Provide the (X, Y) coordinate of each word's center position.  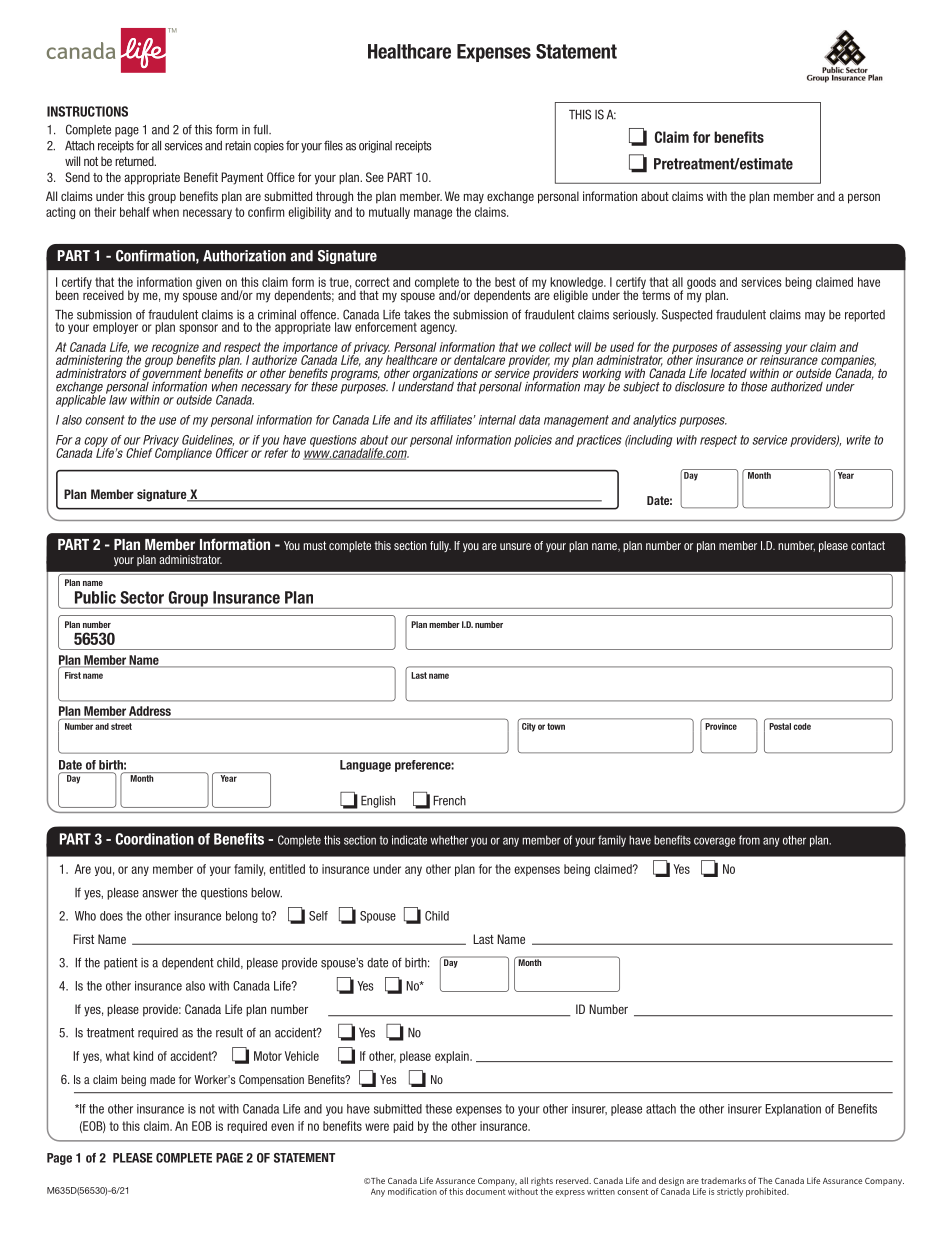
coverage (715, 842)
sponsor (198, 329)
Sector (142, 597)
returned (135, 161)
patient (121, 964)
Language (365, 766)
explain (453, 1057)
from (749, 840)
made (162, 1079)
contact (868, 545)
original (375, 147)
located (728, 373)
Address (150, 711)
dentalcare (479, 360)
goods (701, 284)
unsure (515, 546)
